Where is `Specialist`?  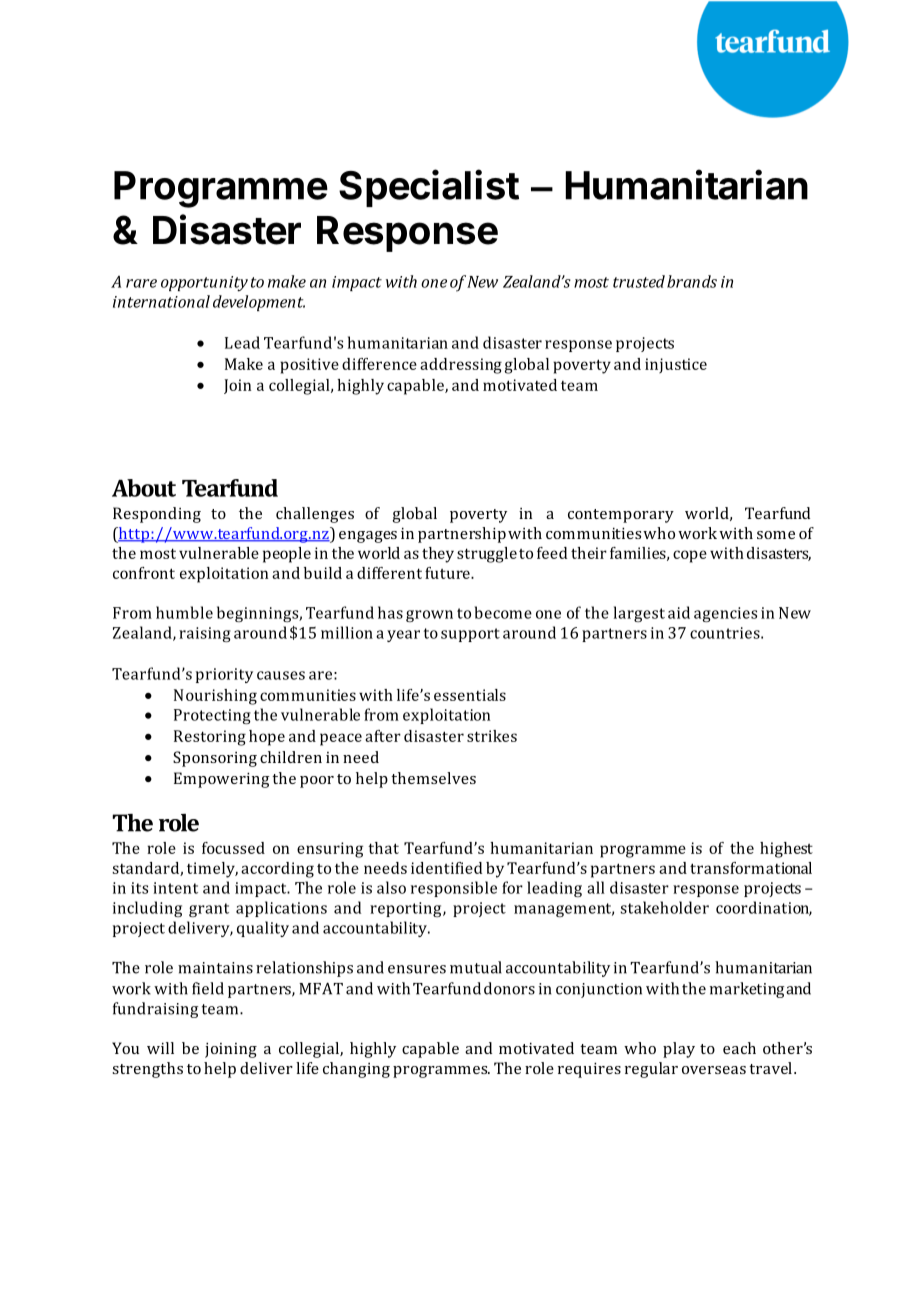
Specialist is located at coordinates (429, 188).
